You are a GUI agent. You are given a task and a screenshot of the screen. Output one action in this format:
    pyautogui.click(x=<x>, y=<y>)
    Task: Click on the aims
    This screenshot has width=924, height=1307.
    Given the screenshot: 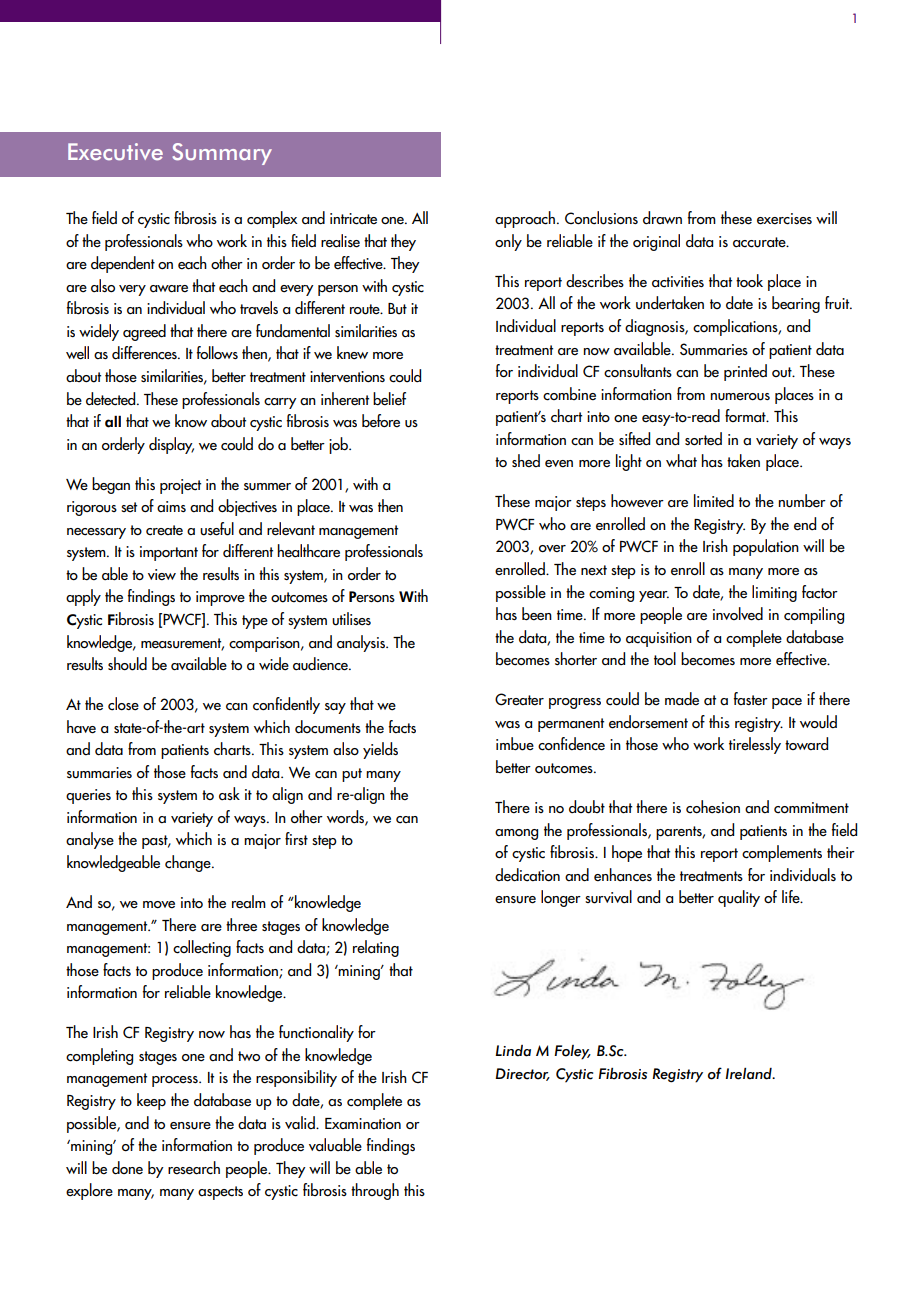 What is the action you would take?
    pyautogui.click(x=171, y=506)
